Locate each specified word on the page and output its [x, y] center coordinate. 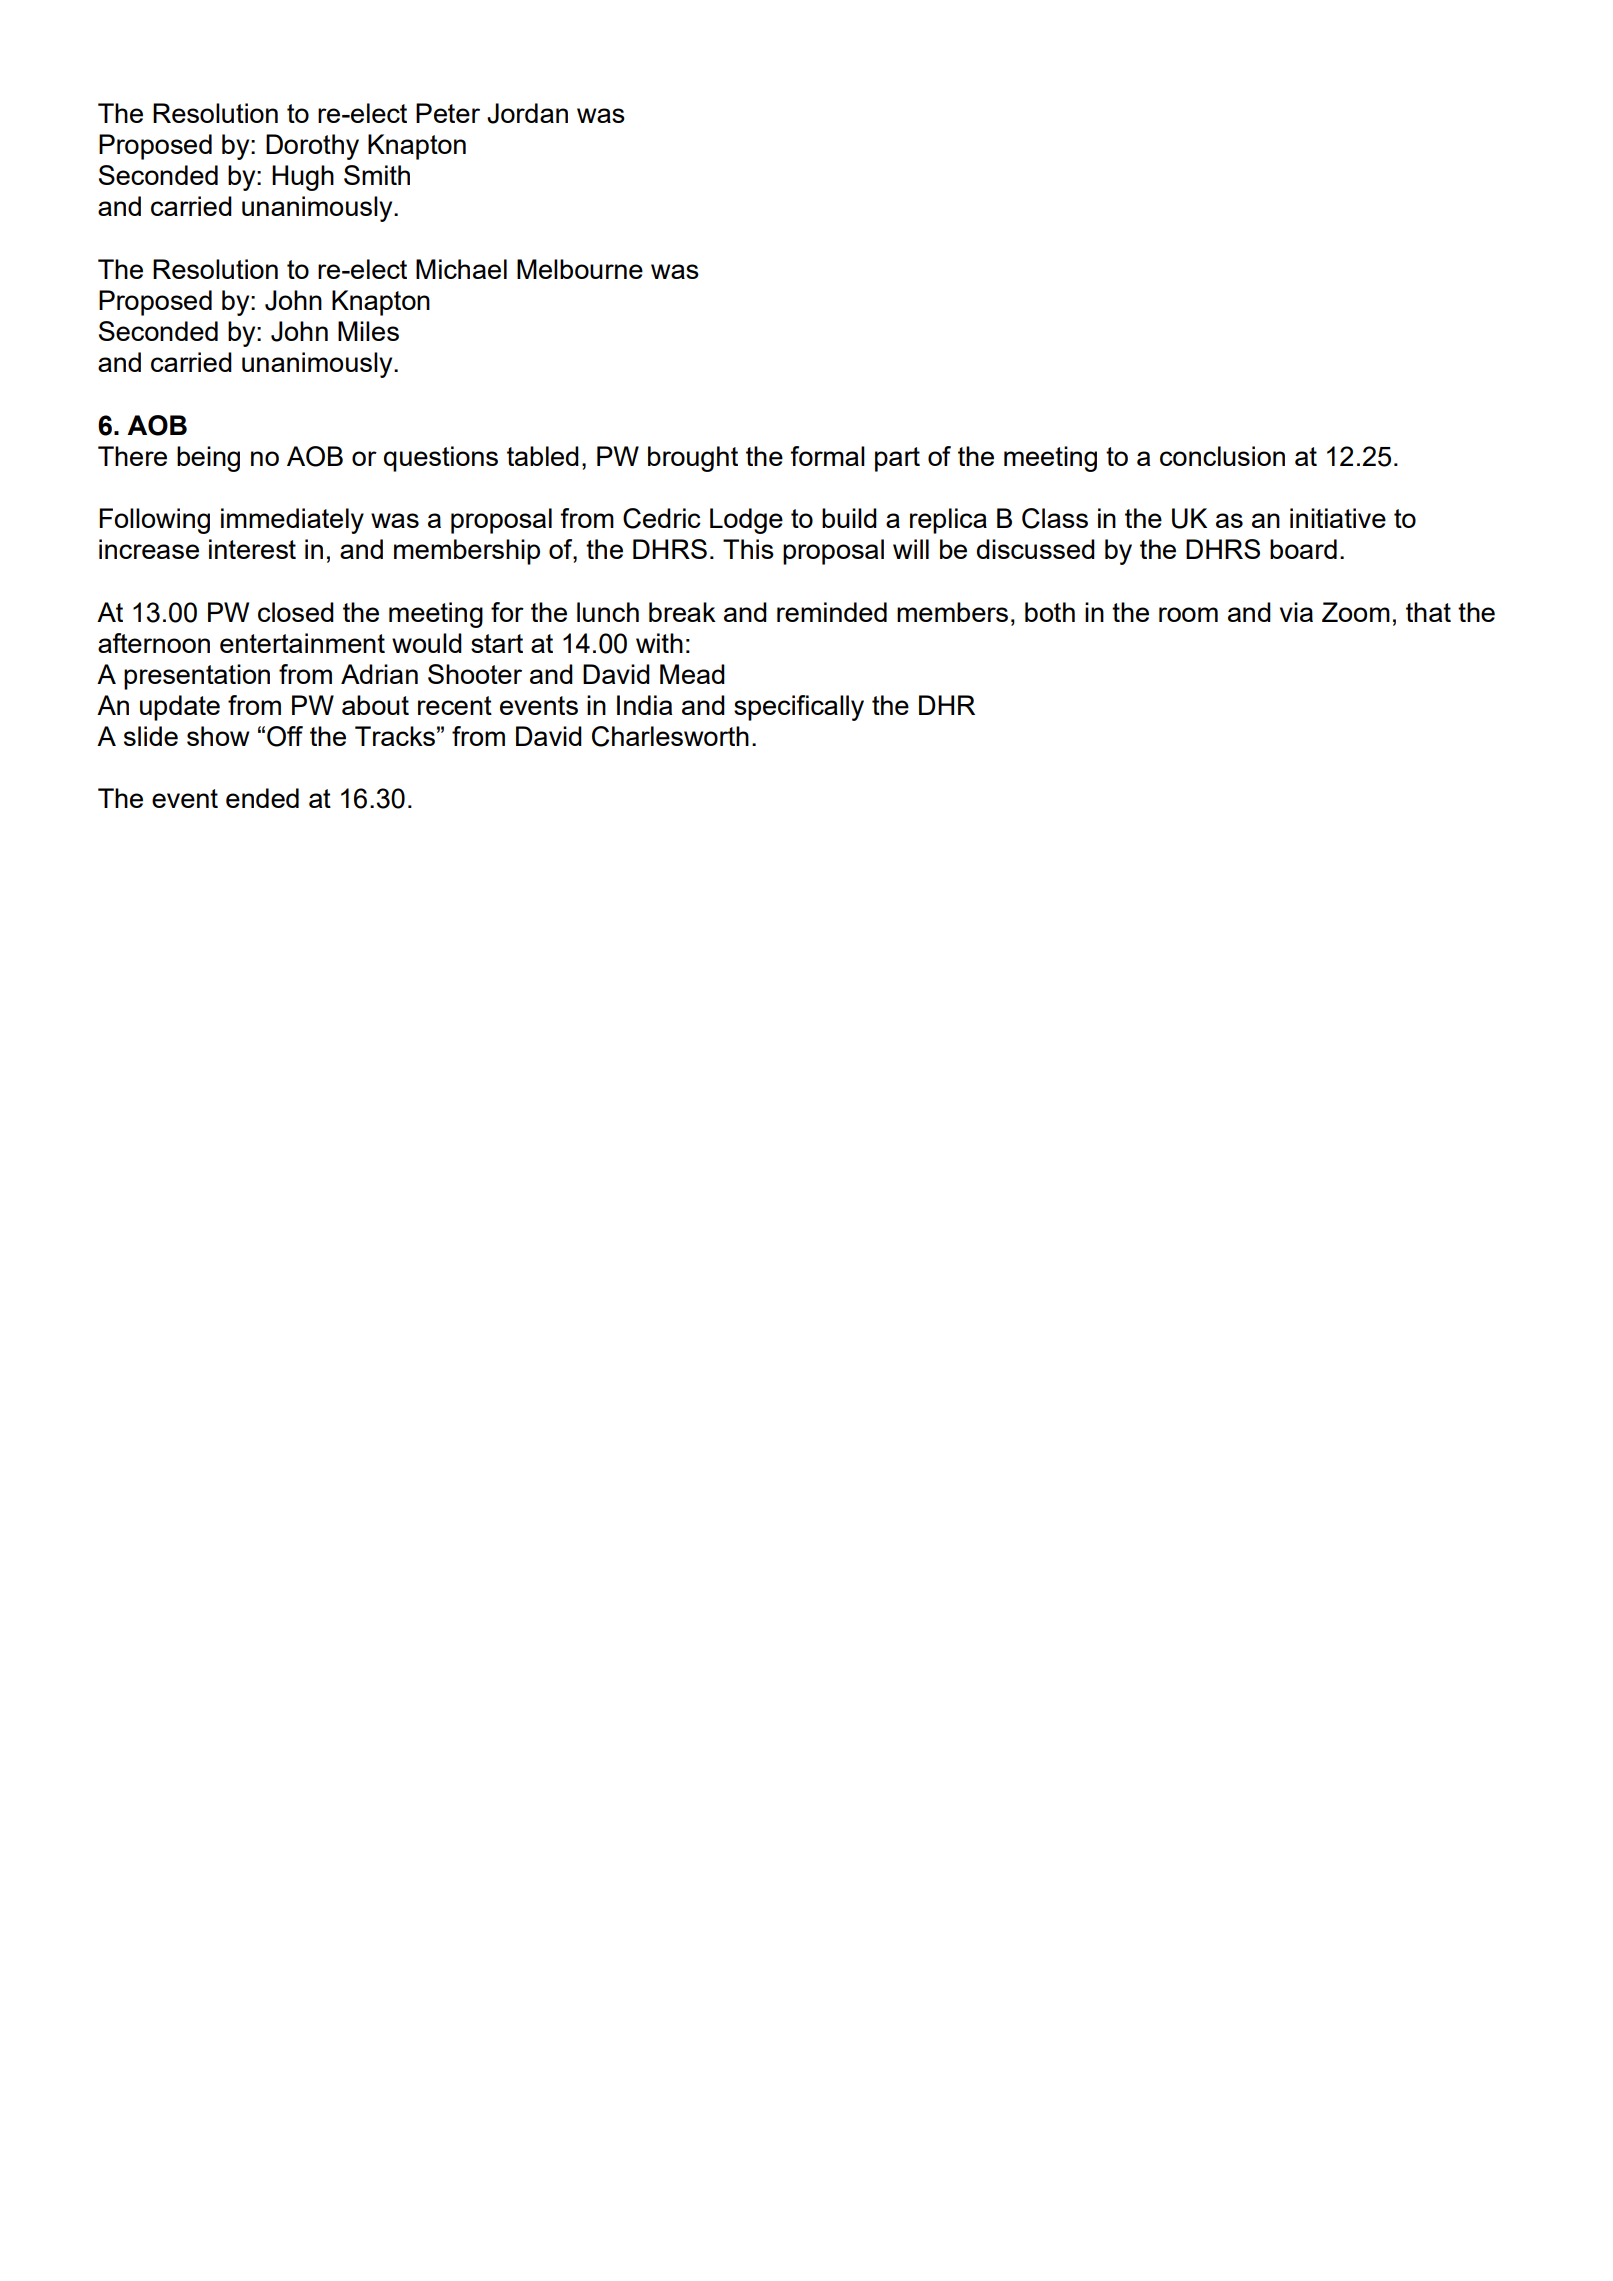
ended [262, 798]
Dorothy [312, 147]
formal [827, 456]
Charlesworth [670, 736]
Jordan [527, 113]
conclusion [1222, 456]
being [208, 459]
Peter [448, 113]
